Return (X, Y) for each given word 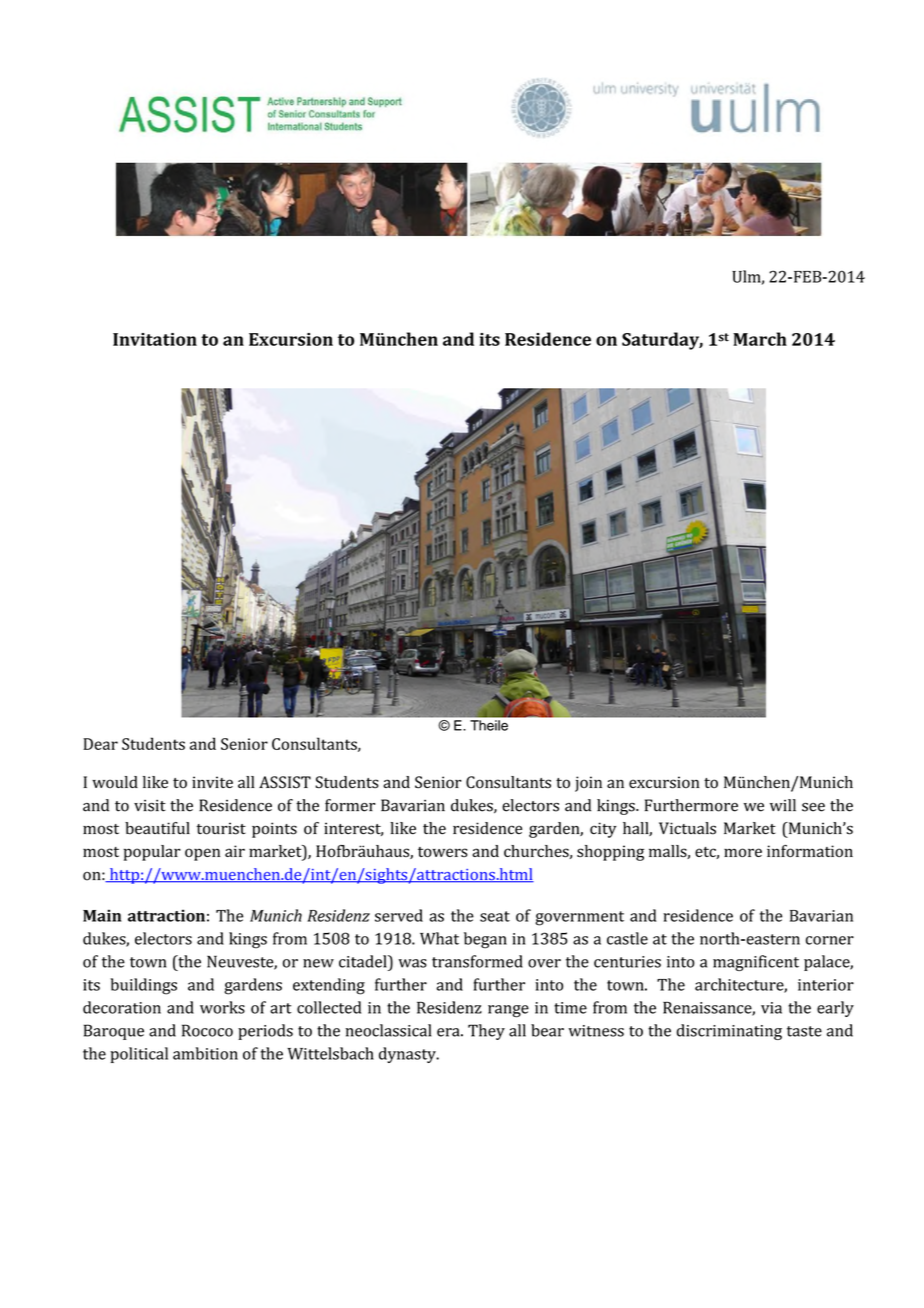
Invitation (155, 339)
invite (212, 782)
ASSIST (285, 782)
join (588, 784)
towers (443, 852)
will (783, 805)
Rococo (207, 1030)
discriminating (729, 1032)
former (350, 805)
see (813, 807)
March (760, 339)
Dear (100, 744)
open (202, 854)
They (486, 1032)
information (810, 851)
